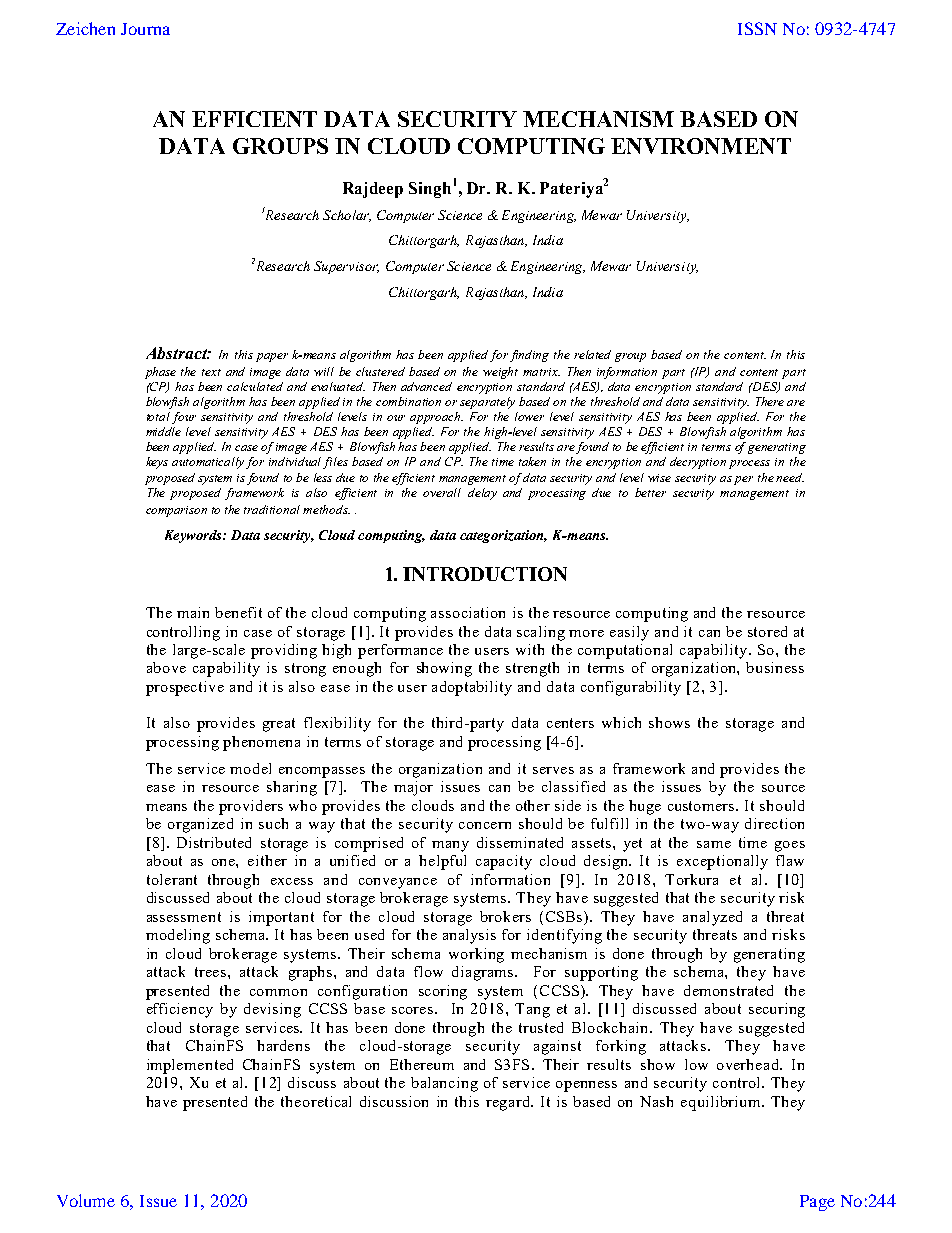  What do you see at coordinates (442, 862) in the screenshot?
I see `helpful` at bounding box center [442, 862].
